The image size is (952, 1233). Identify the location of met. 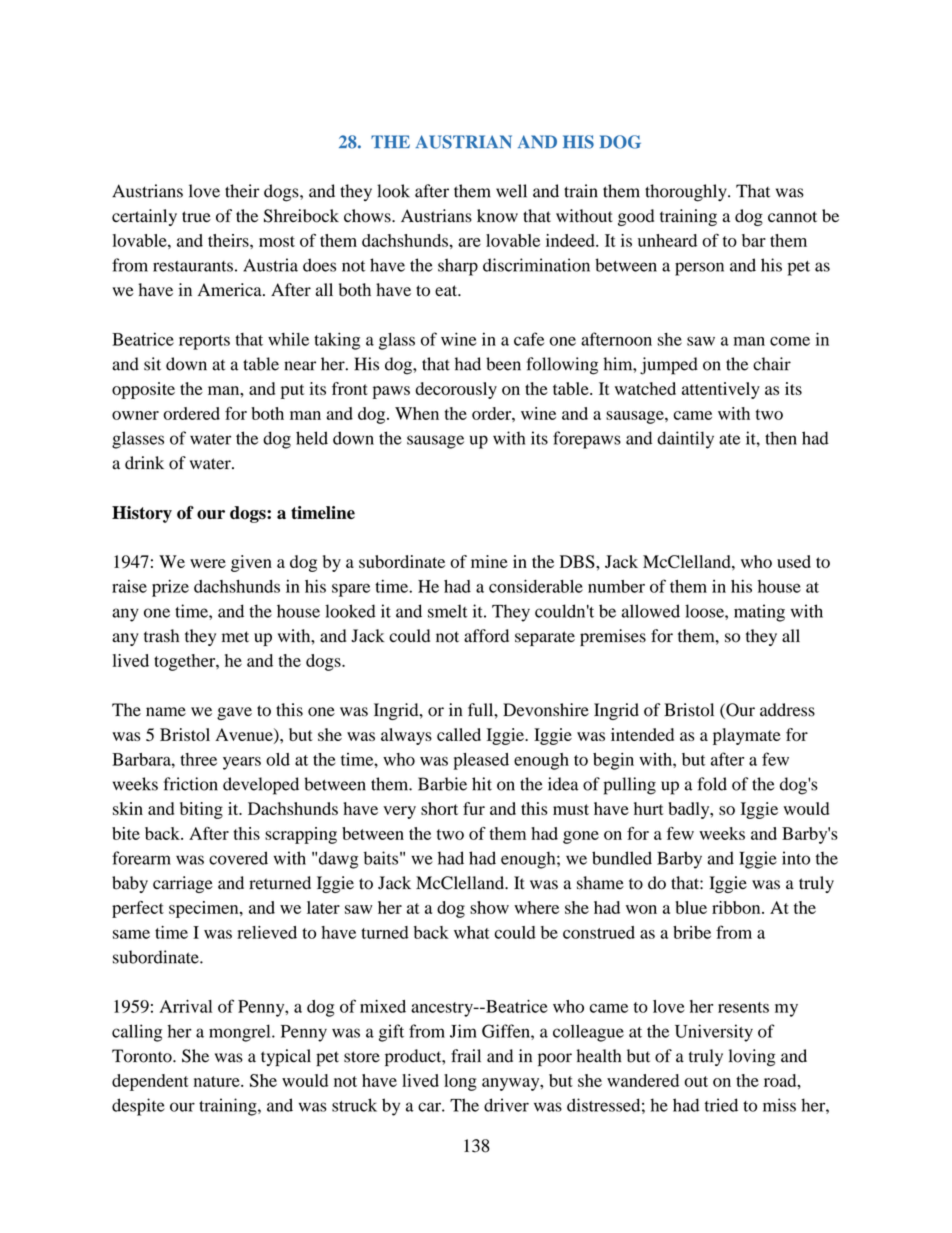
(235, 636).
